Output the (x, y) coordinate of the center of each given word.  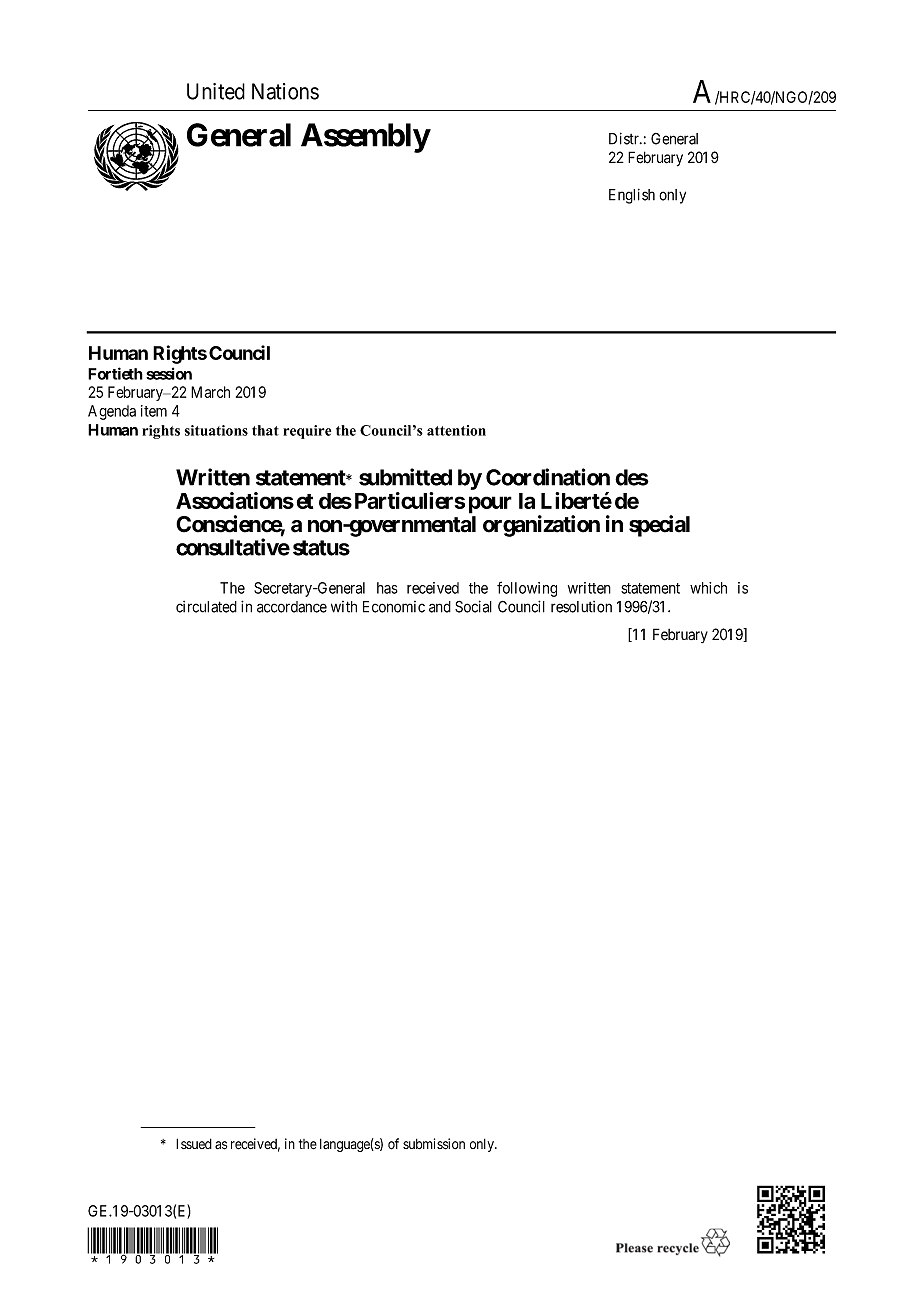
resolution (581, 607)
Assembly (365, 138)
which (708, 588)
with (344, 607)
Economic (394, 607)
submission (434, 1144)
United (216, 91)
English (632, 196)
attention (456, 430)
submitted (405, 477)
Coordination (548, 477)
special (659, 526)
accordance (292, 607)
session (169, 373)
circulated (206, 607)
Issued (194, 1143)
